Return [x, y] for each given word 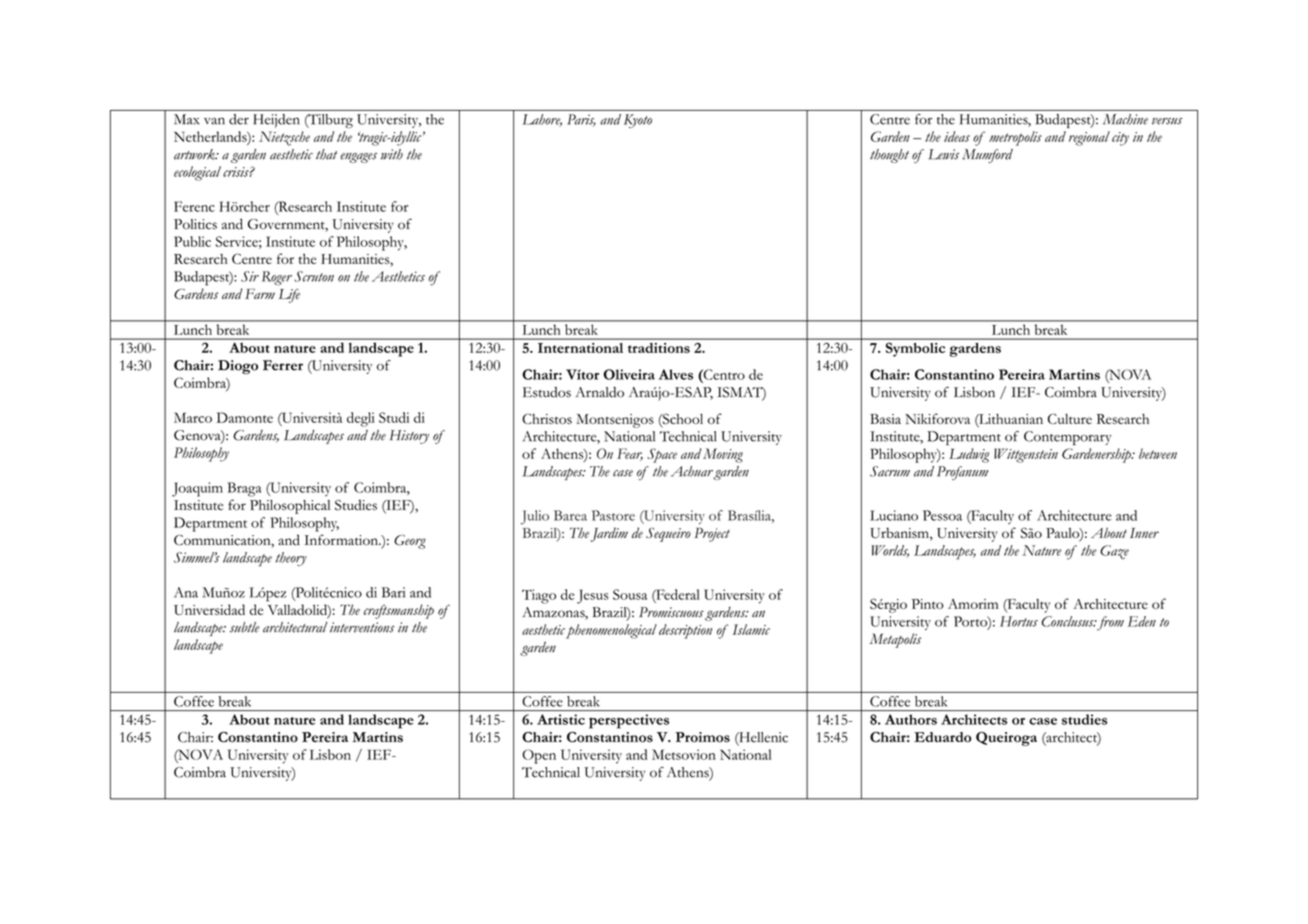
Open [539, 756]
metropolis [1015, 138]
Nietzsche [284, 138]
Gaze [1114, 552]
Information [342, 539]
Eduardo [942, 737]
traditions [659, 348]
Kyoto [638, 121]
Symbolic [915, 350]
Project [712, 535]
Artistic [561, 719]
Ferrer [283, 365]
